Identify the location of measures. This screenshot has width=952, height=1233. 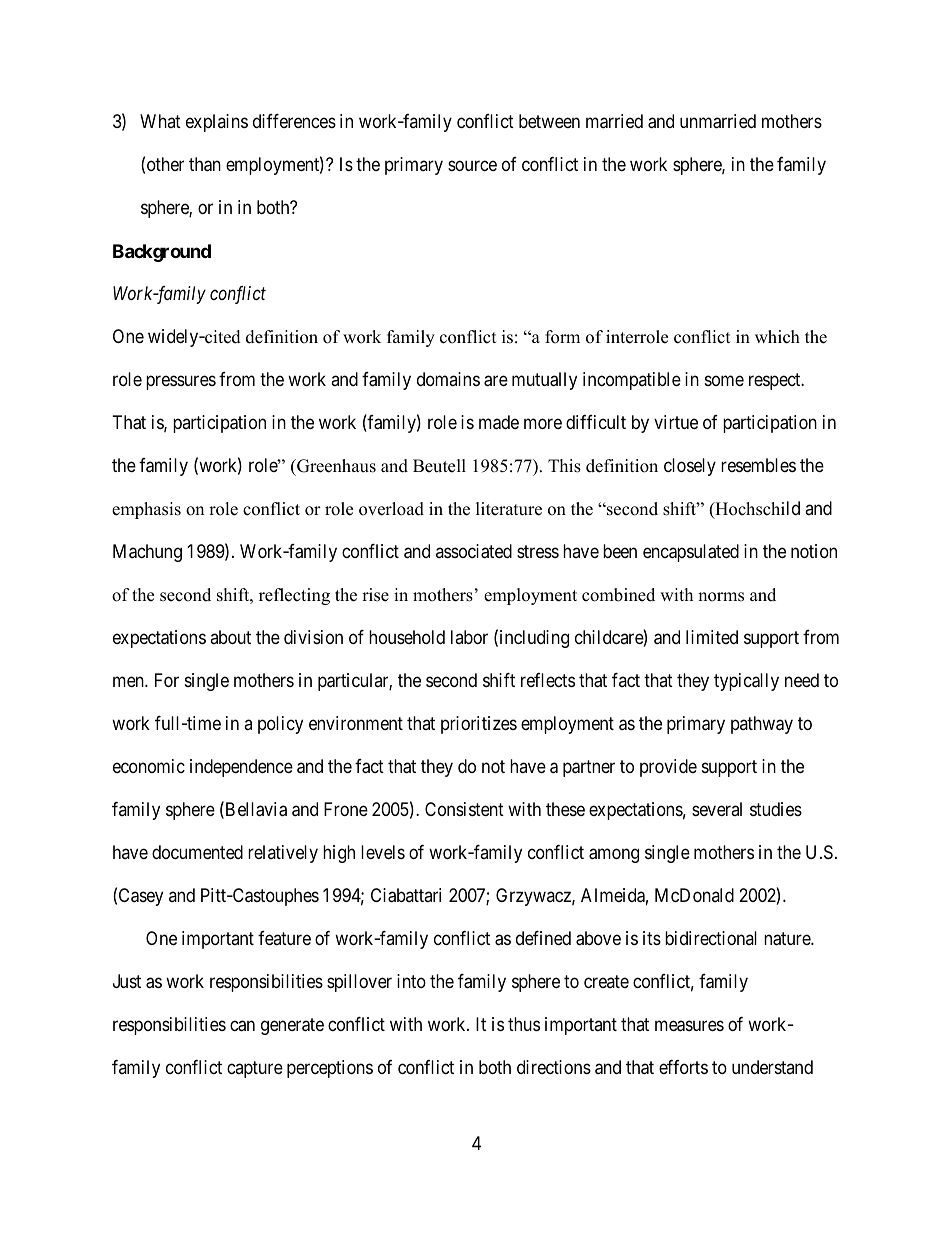
(689, 1026).
